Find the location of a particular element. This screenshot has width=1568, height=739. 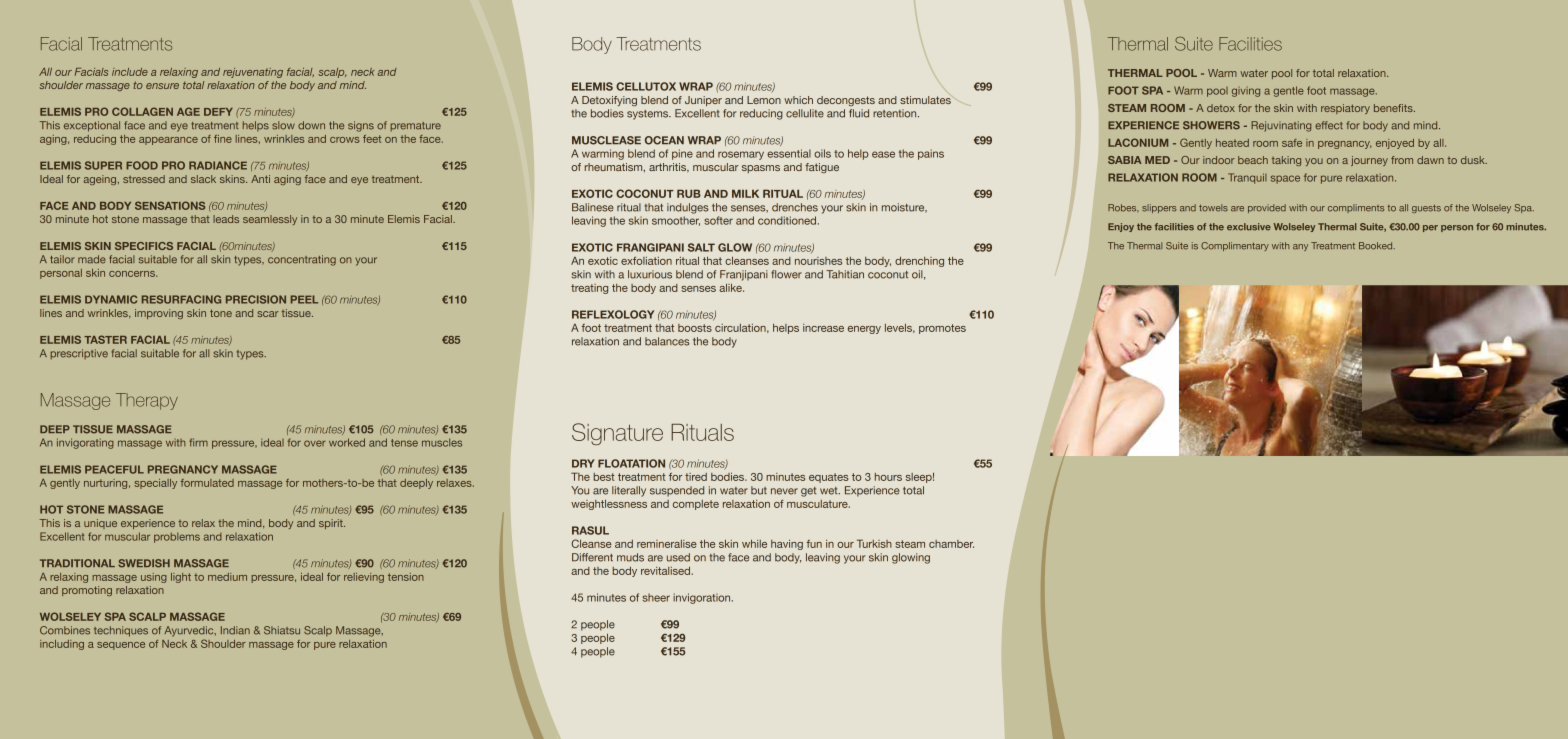

hours is located at coordinates (888, 477).
